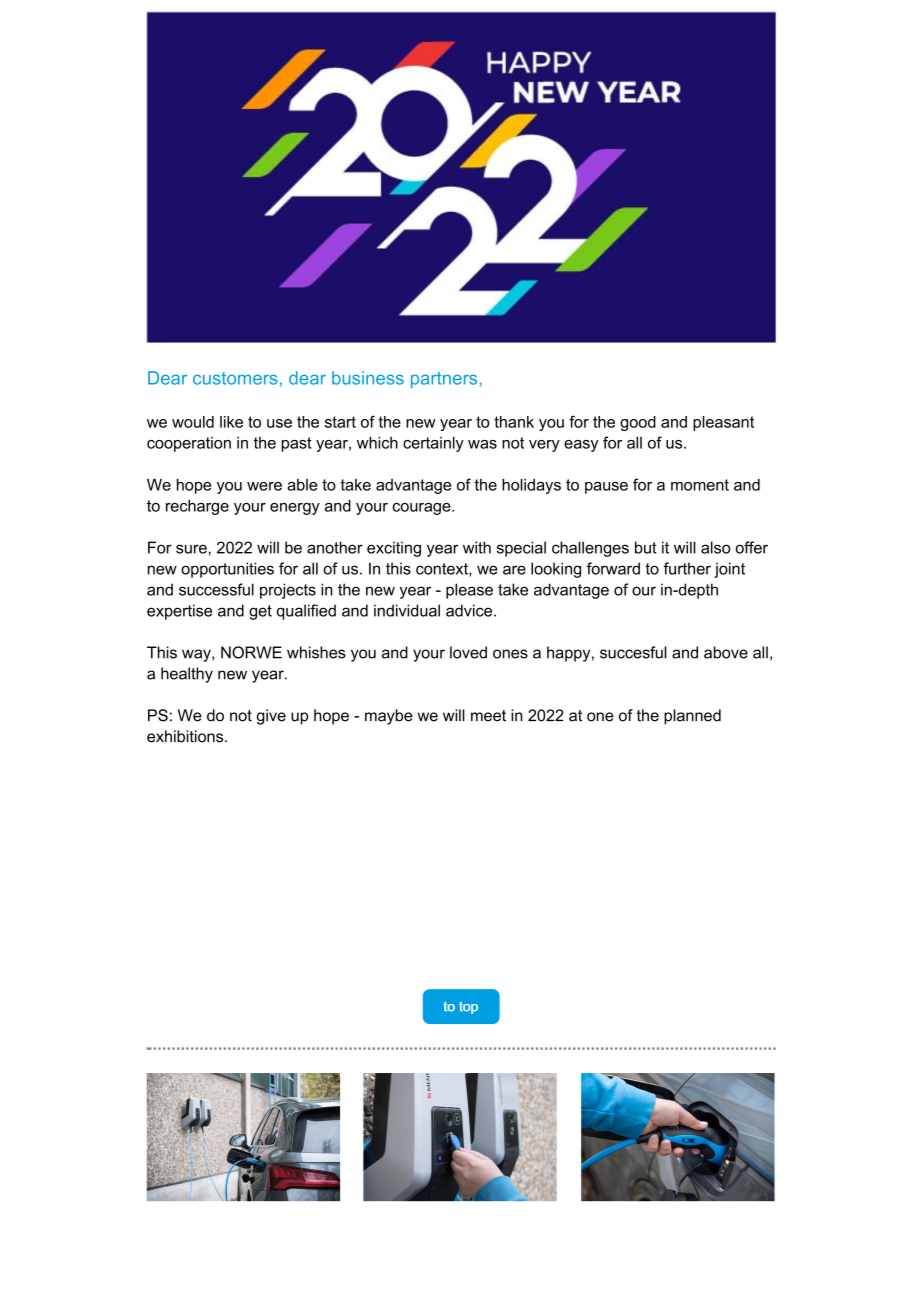 The image size is (924, 1308). Describe the element at coordinates (692, 717) in the screenshot. I see `planned` at that location.
